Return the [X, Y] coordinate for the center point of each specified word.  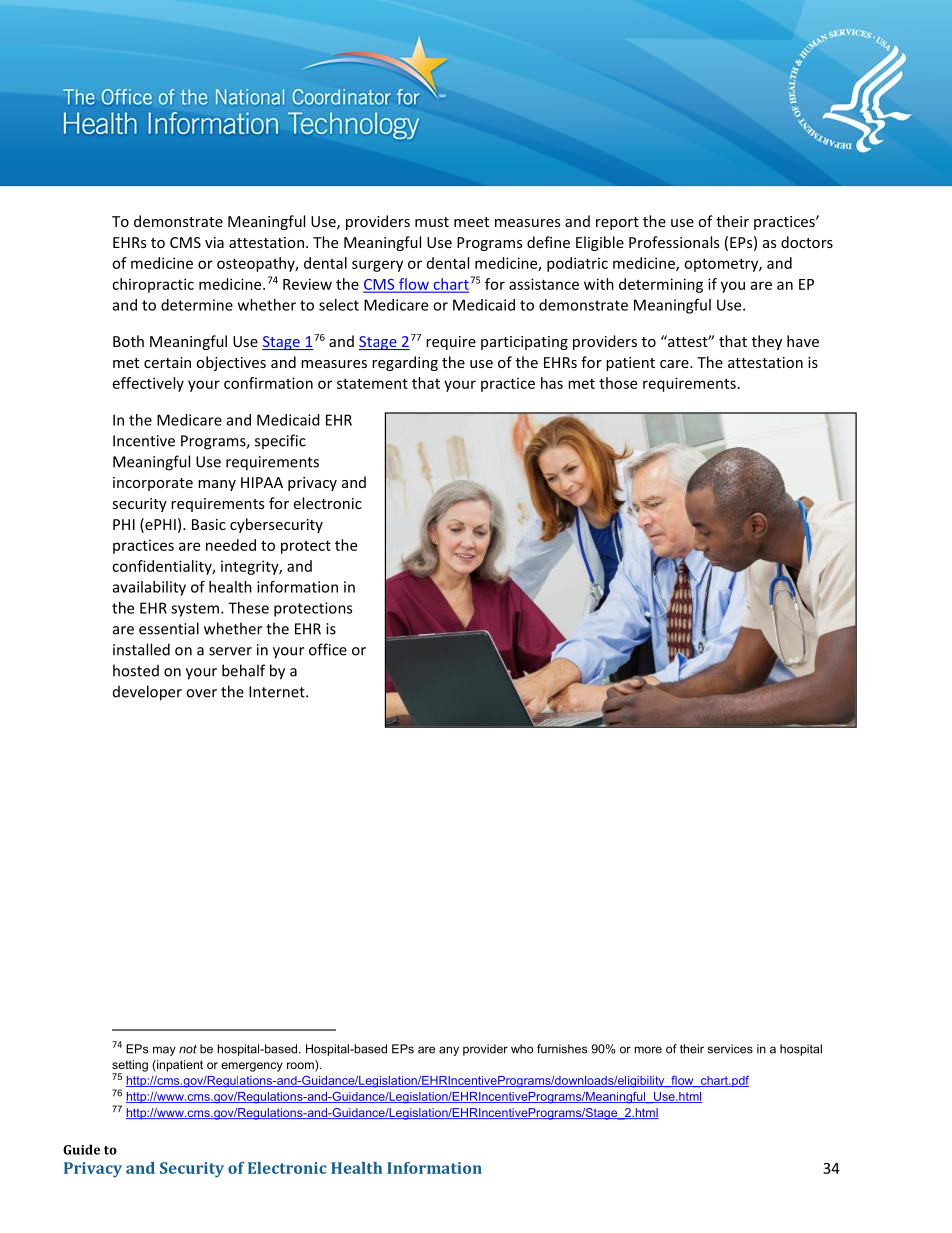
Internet [278, 692]
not [188, 1049]
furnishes [562, 1049]
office [328, 649]
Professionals [674, 242]
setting [130, 1067]
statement [372, 383]
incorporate [153, 484]
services [730, 1049]
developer [147, 693]
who [522, 1049]
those [618, 383]
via [214, 242]
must [432, 222]
